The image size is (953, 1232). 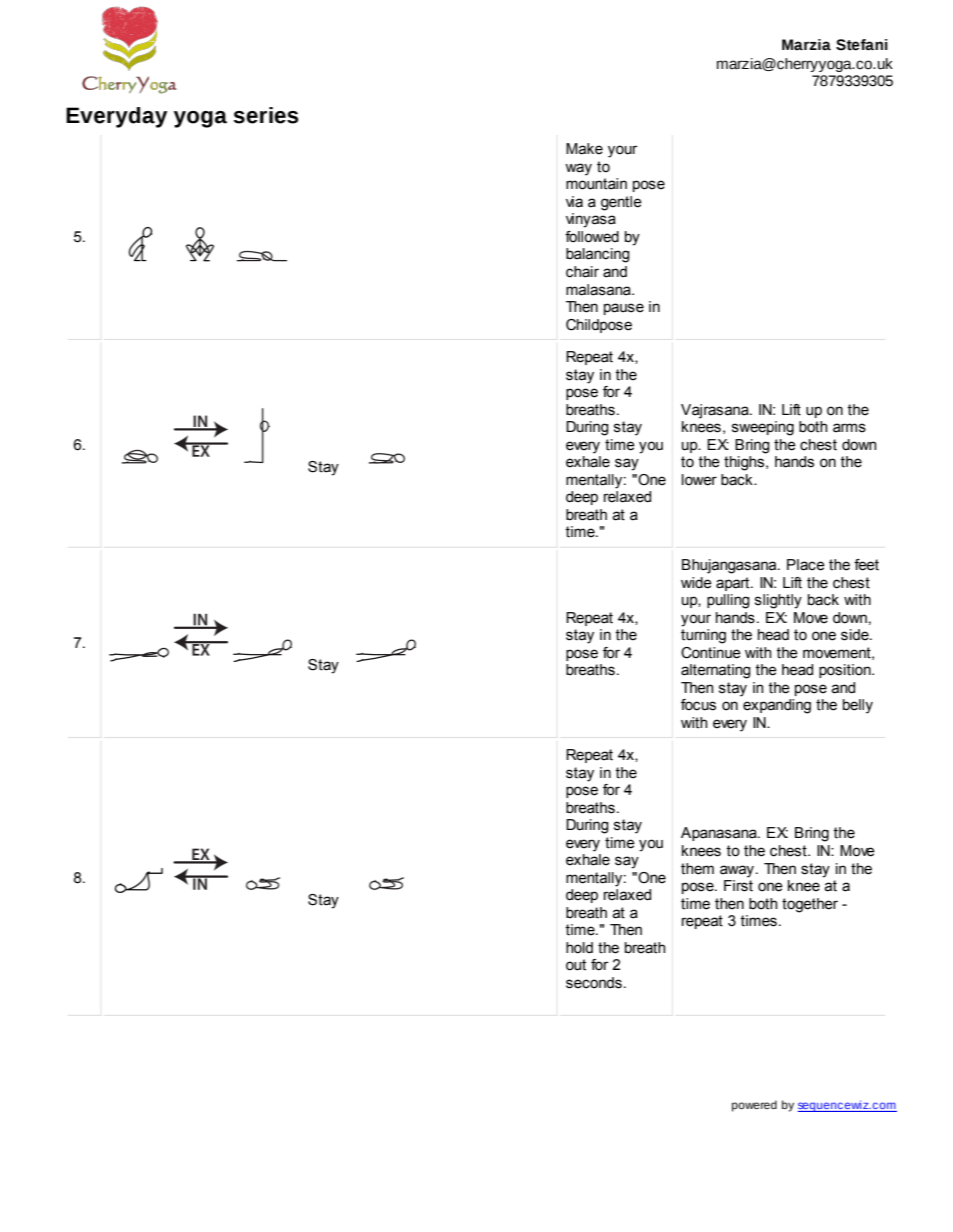 What do you see at coordinates (806, 565) in the screenshot?
I see `Place` at bounding box center [806, 565].
